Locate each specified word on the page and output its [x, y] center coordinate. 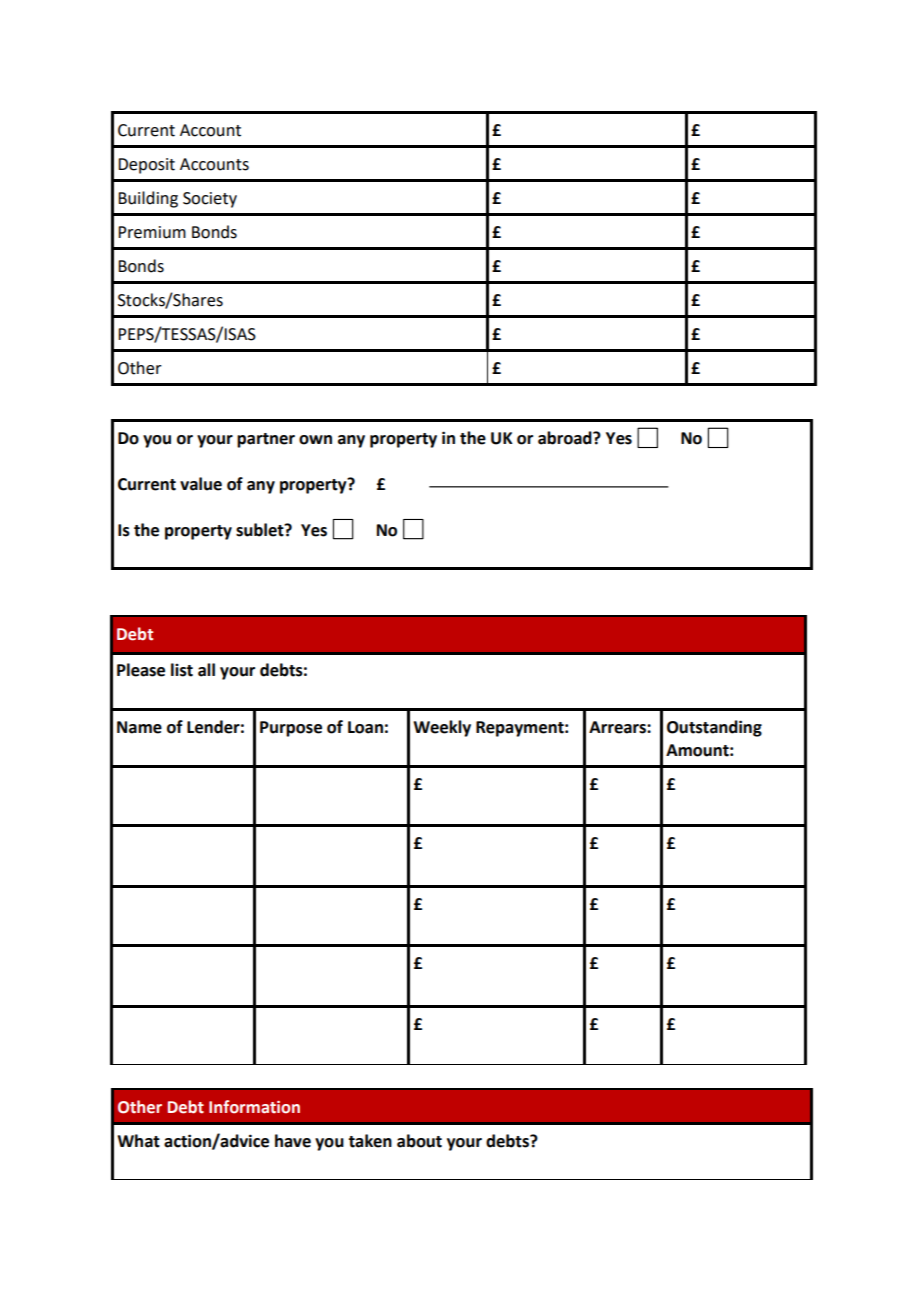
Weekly [442, 728]
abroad [566, 438]
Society [210, 200]
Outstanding [714, 728]
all [206, 670]
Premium [152, 232]
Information [254, 1107]
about [419, 1141]
